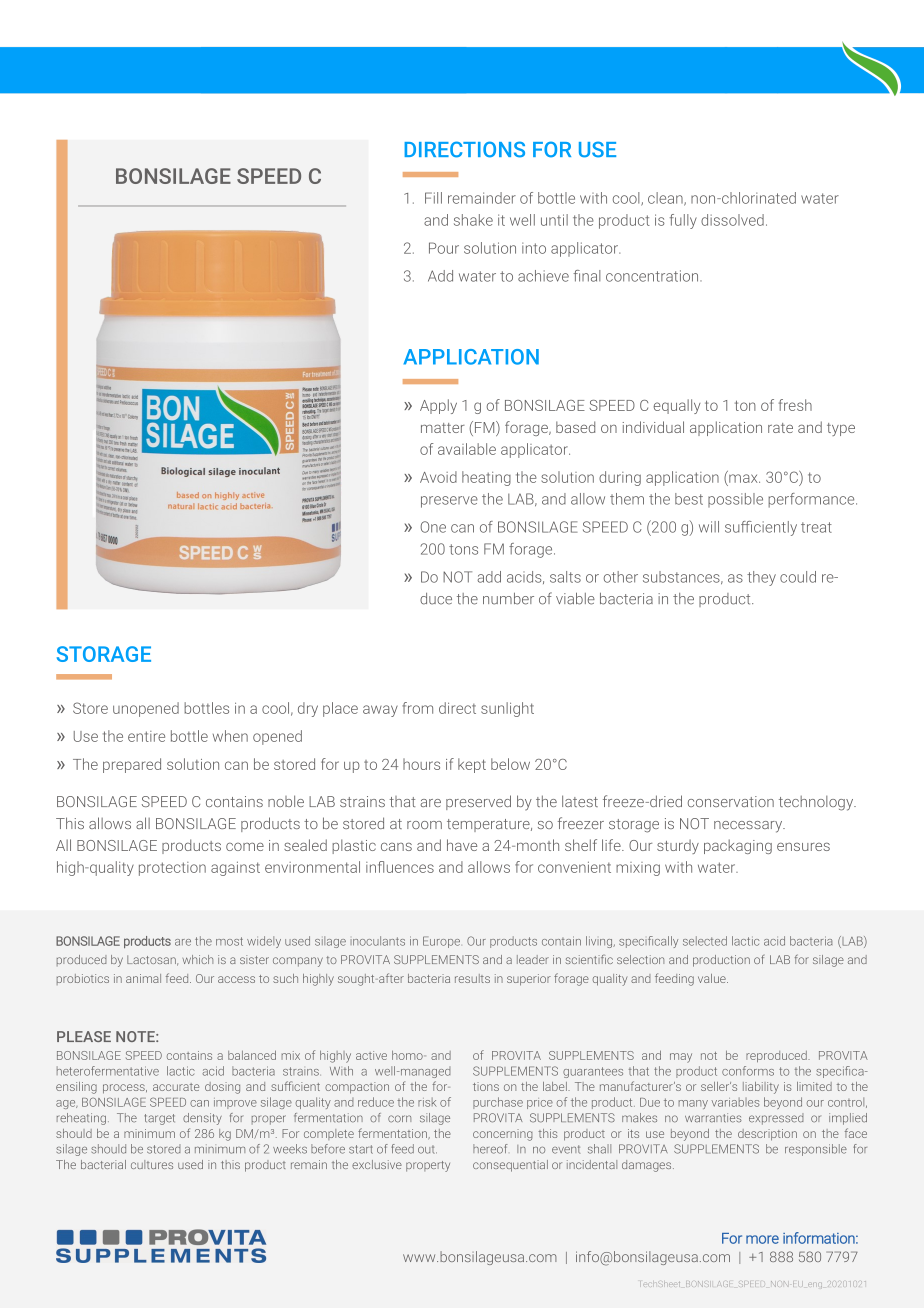 This document has height=1308, width=924. Describe the element at coordinates (761, 578) in the document. I see `they` at that location.
